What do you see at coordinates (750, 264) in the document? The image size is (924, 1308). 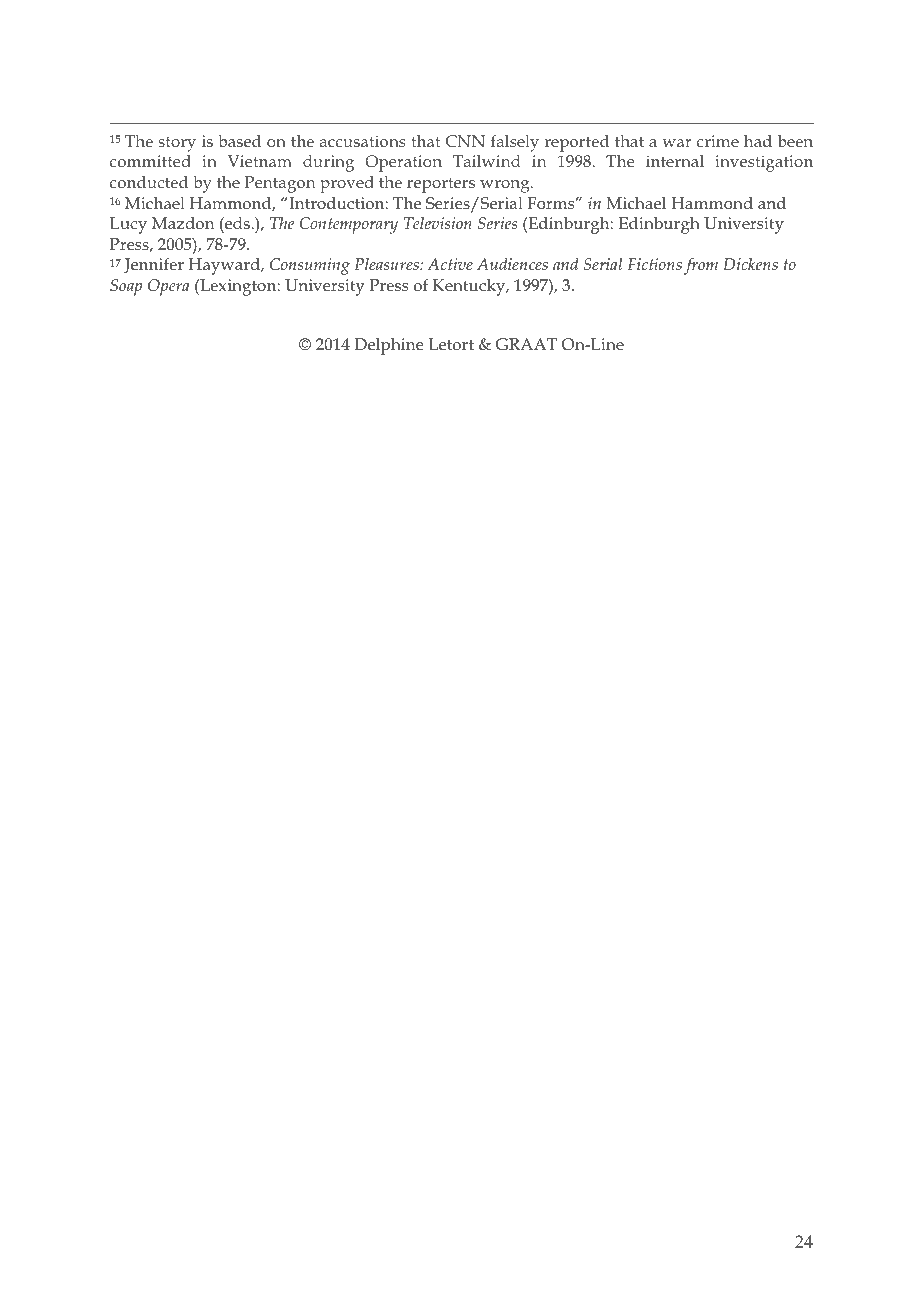 I see `Dickens` at bounding box center [750, 264].
